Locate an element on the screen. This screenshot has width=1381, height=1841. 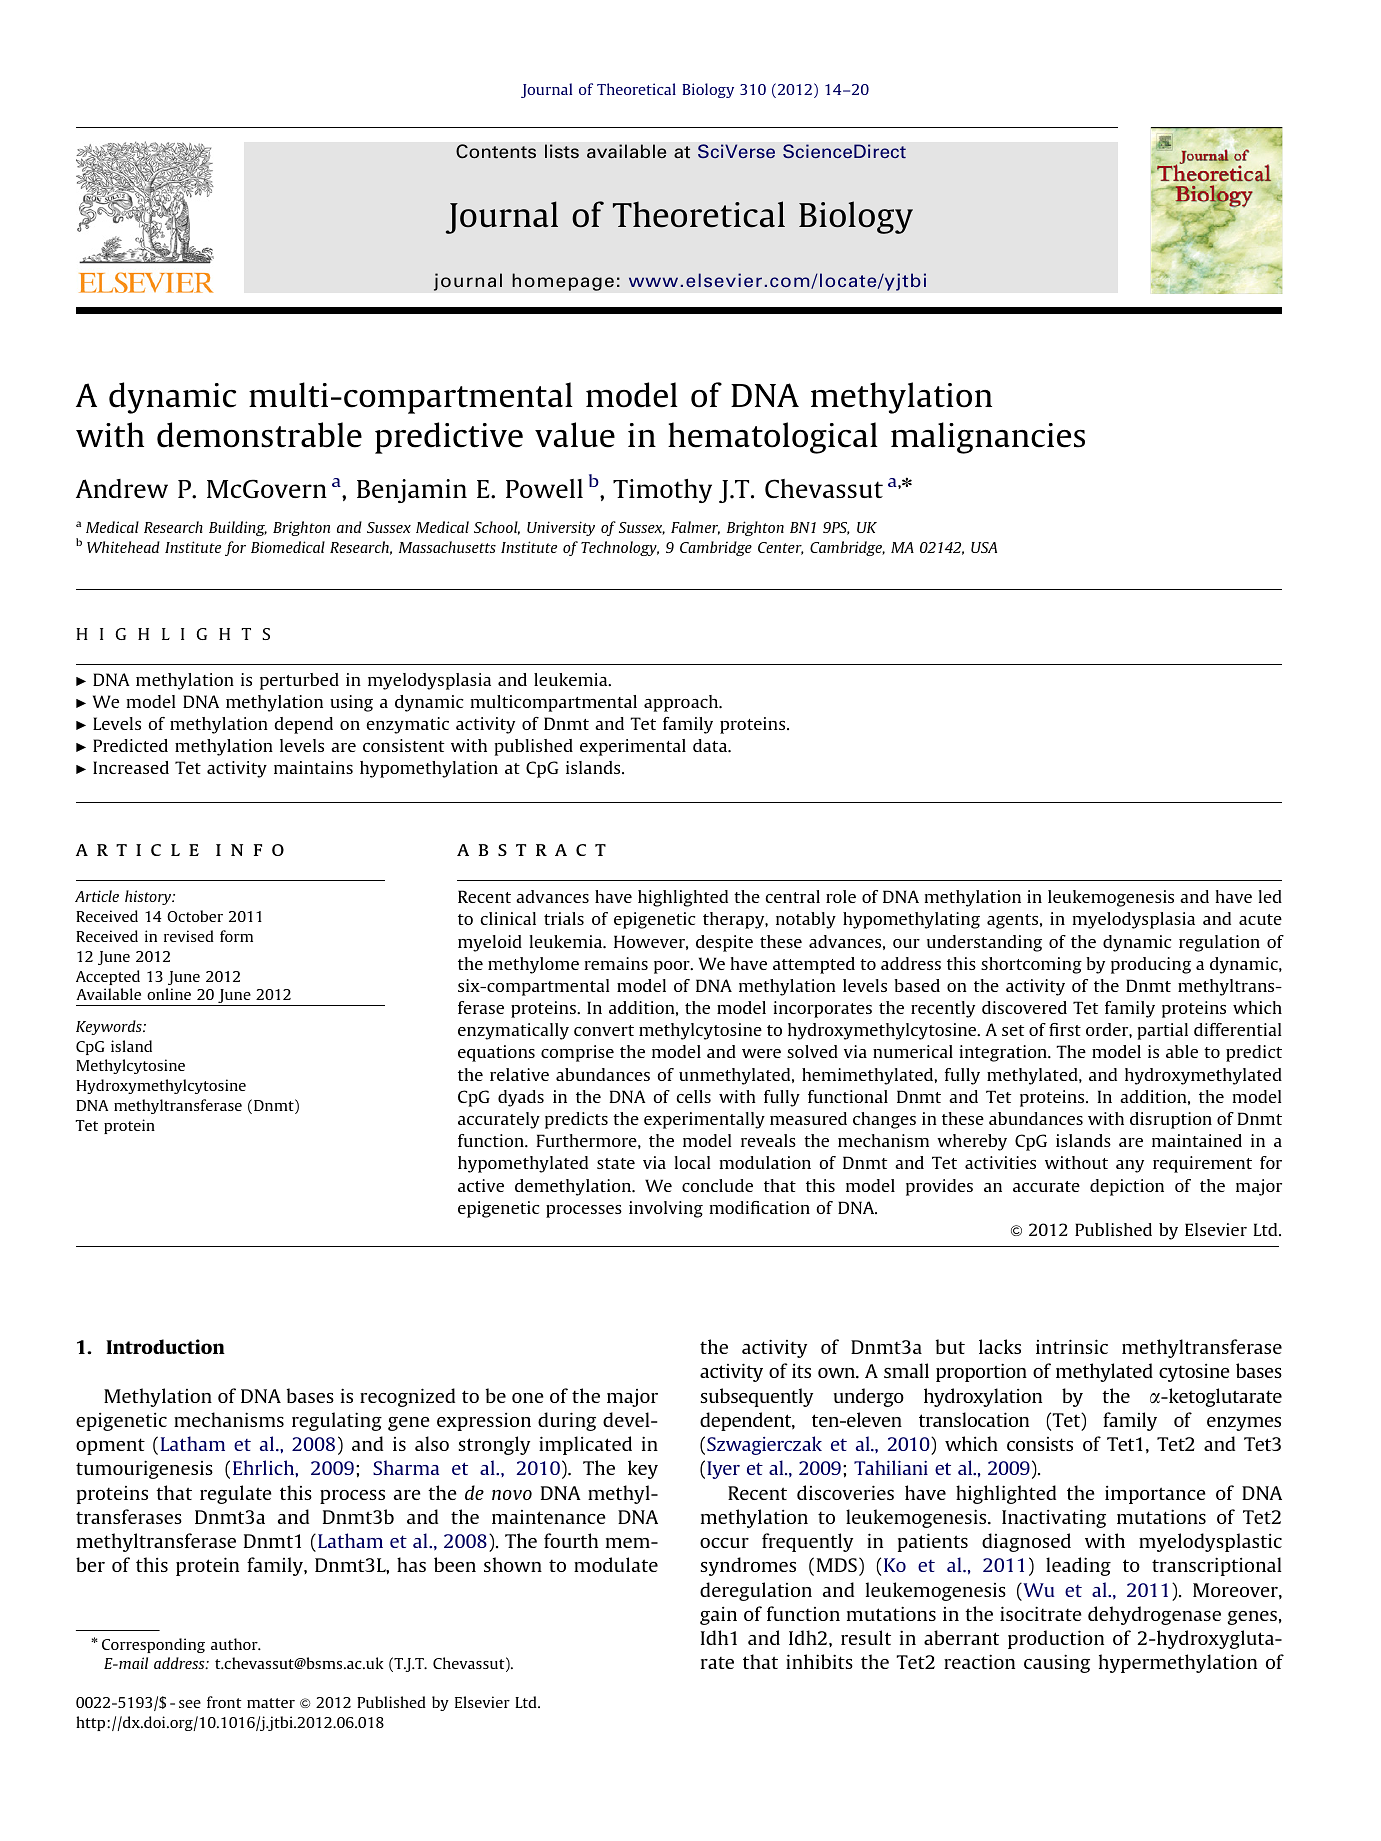
malignancies is located at coordinates (988, 438).
